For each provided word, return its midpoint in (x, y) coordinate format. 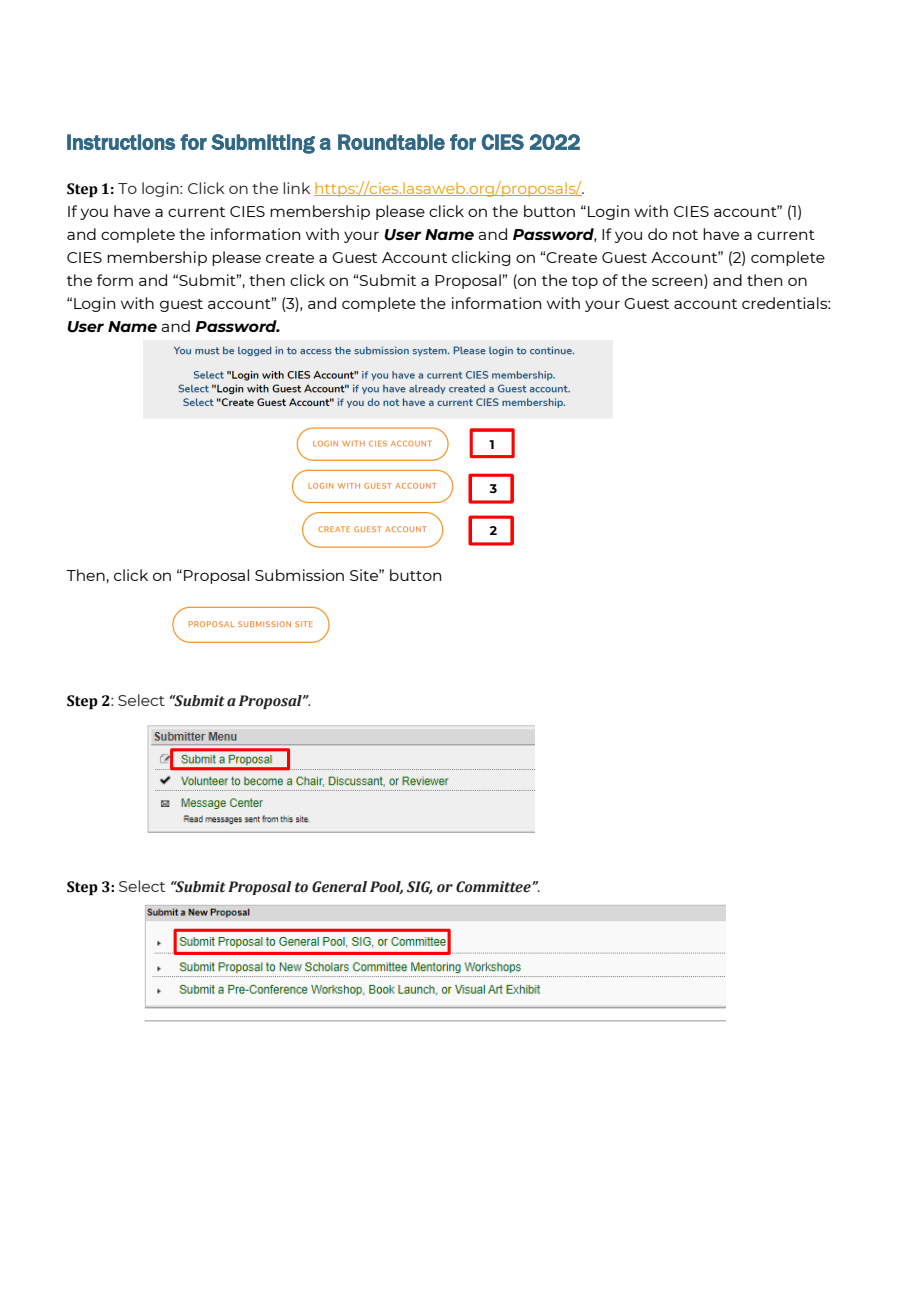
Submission (299, 575)
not (685, 235)
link (296, 188)
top (585, 282)
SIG (420, 887)
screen (678, 282)
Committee (494, 887)
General (339, 887)
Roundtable (391, 142)
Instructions (121, 142)
